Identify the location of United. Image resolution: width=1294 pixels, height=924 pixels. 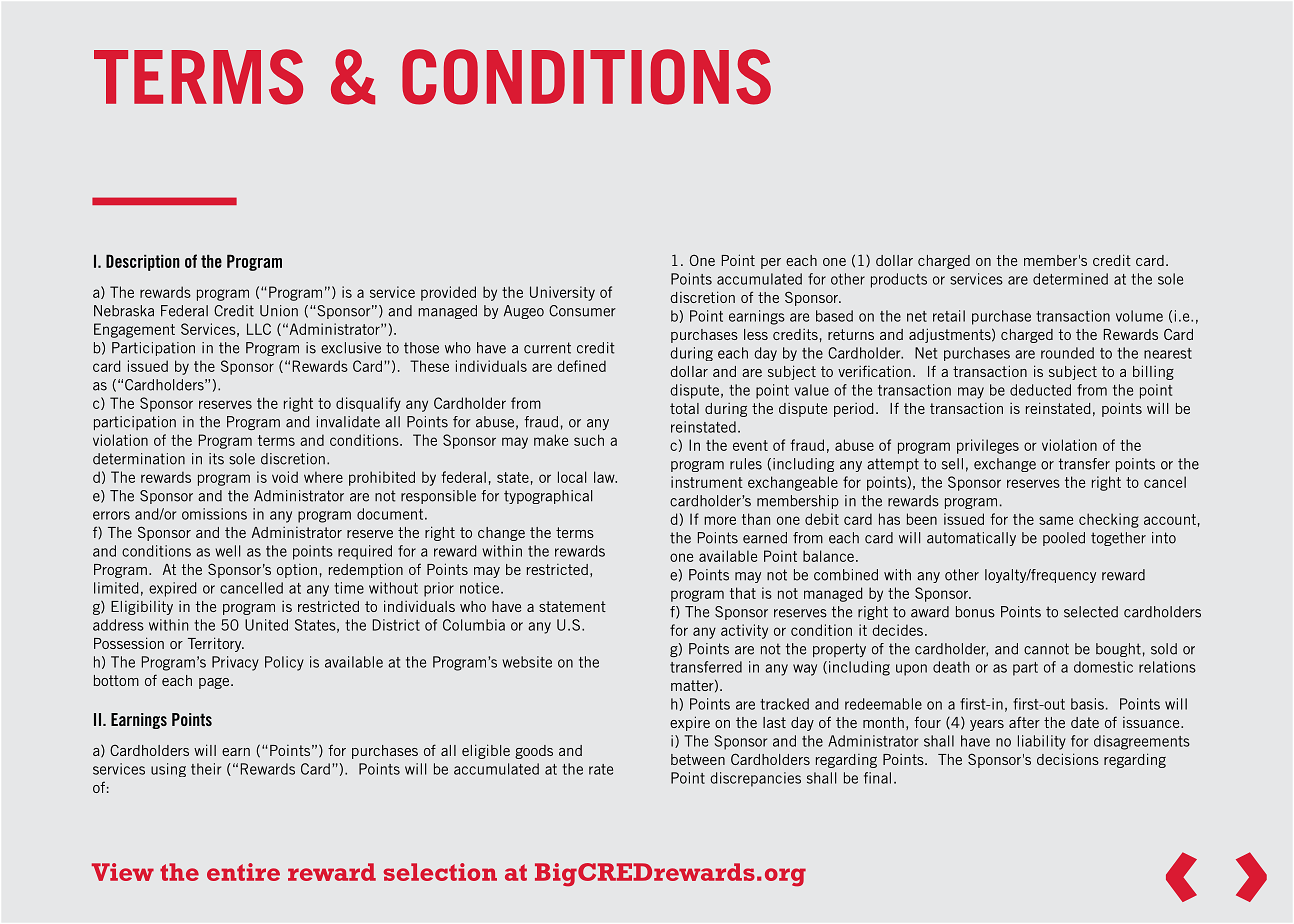
(266, 625).
